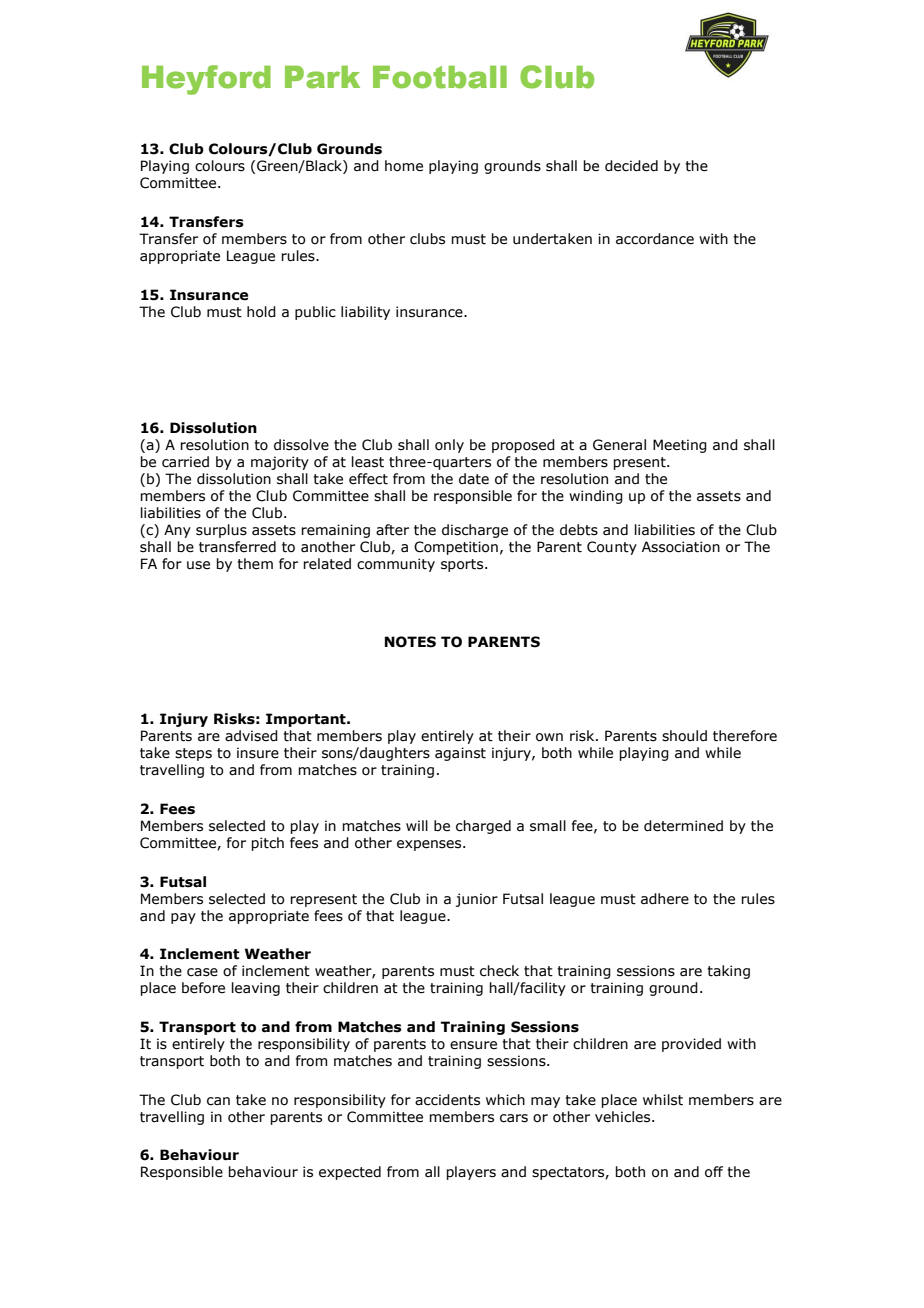  Describe the element at coordinates (218, 1101) in the screenshot. I see `can` at that location.
